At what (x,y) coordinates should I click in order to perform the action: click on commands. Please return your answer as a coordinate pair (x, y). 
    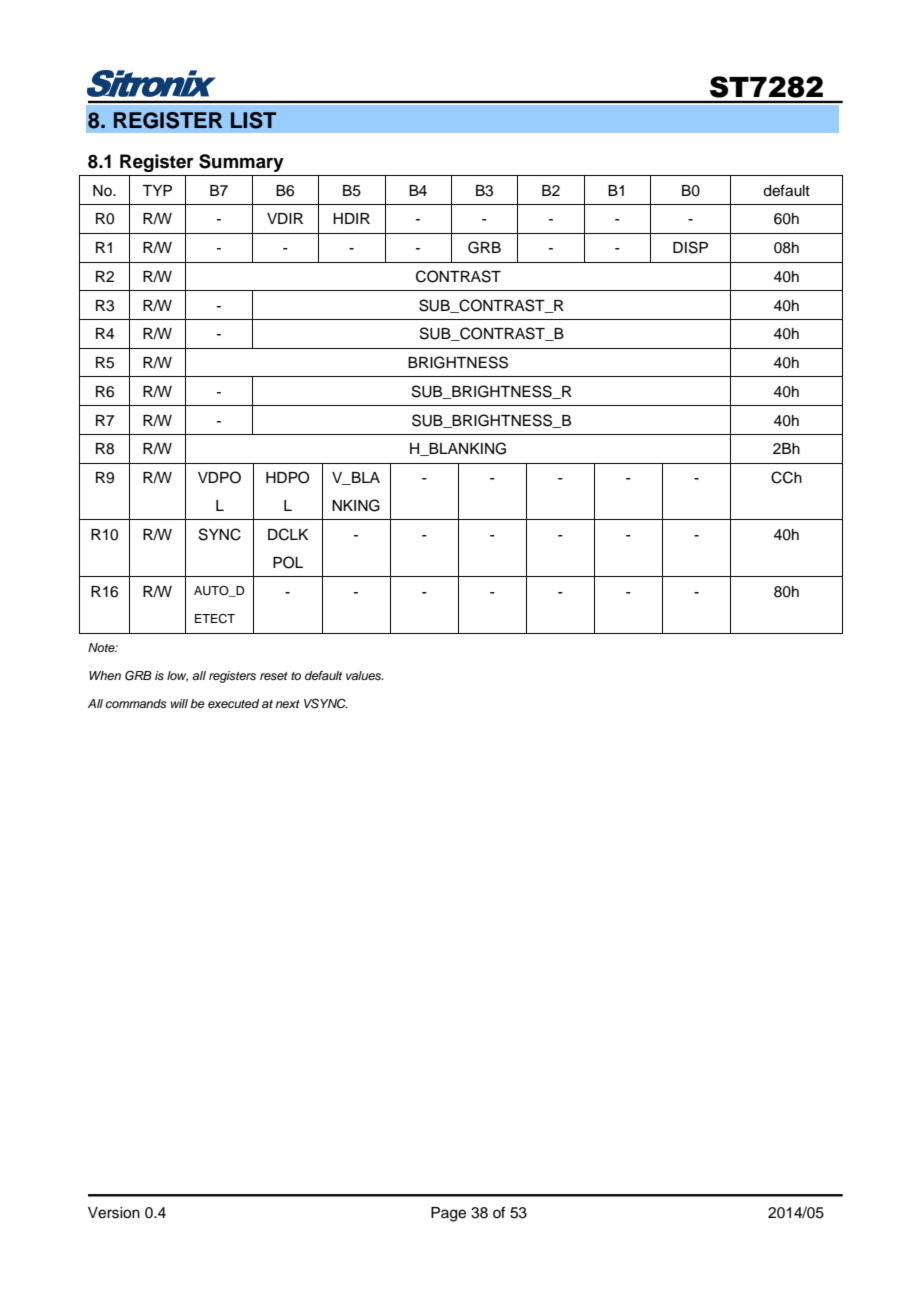
    Looking at the image, I should click on (136, 703).
